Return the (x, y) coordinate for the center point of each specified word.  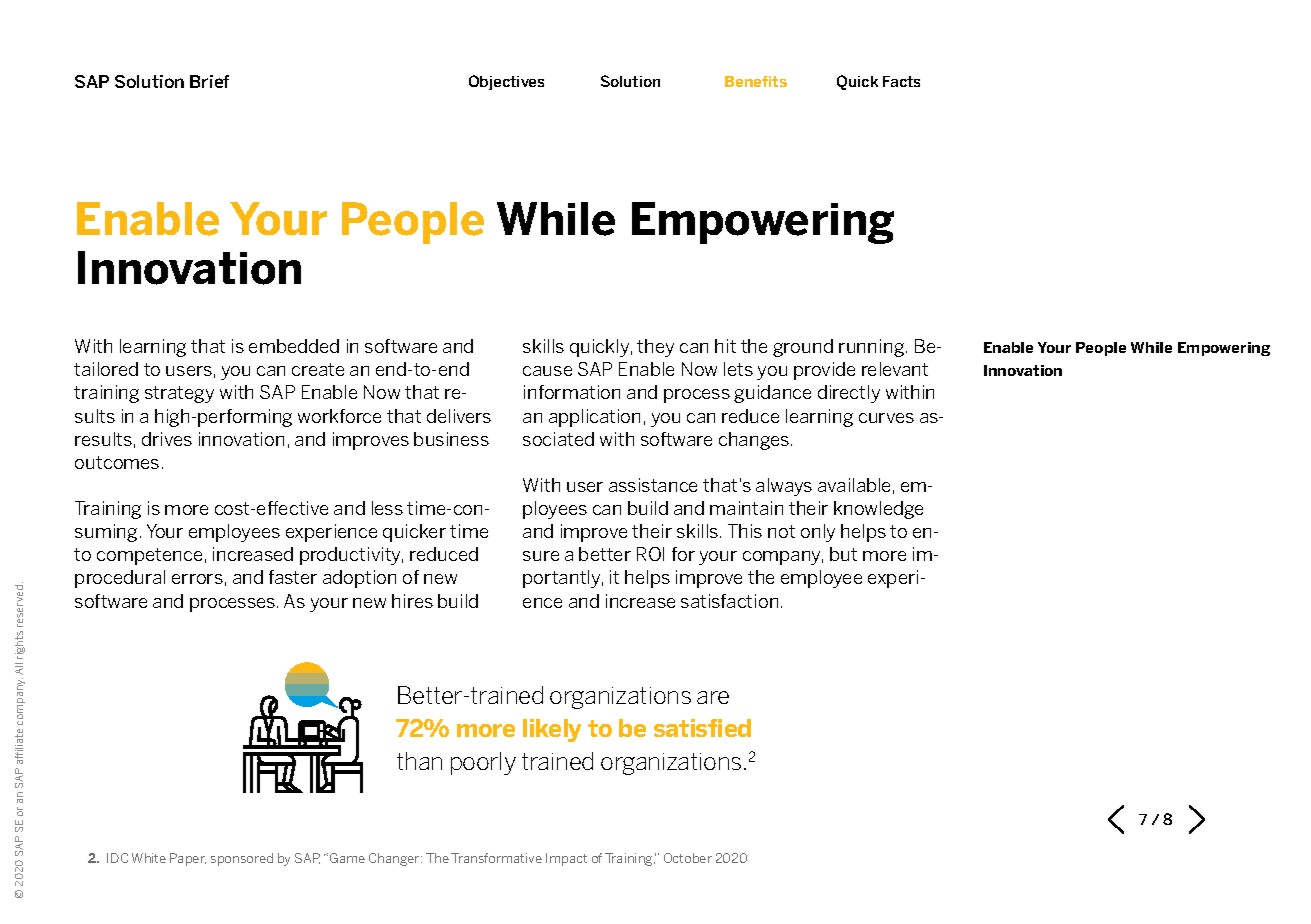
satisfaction (729, 601)
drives (167, 439)
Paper (188, 859)
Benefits (756, 81)
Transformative (496, 858)
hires (412, 601)
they (655, 348)
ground (803, 348)
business (451, 439)
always (784, 487)
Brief (209, 81)
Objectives (506, 82)
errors (197, 579)
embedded (294, 346)
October (688, 858)
